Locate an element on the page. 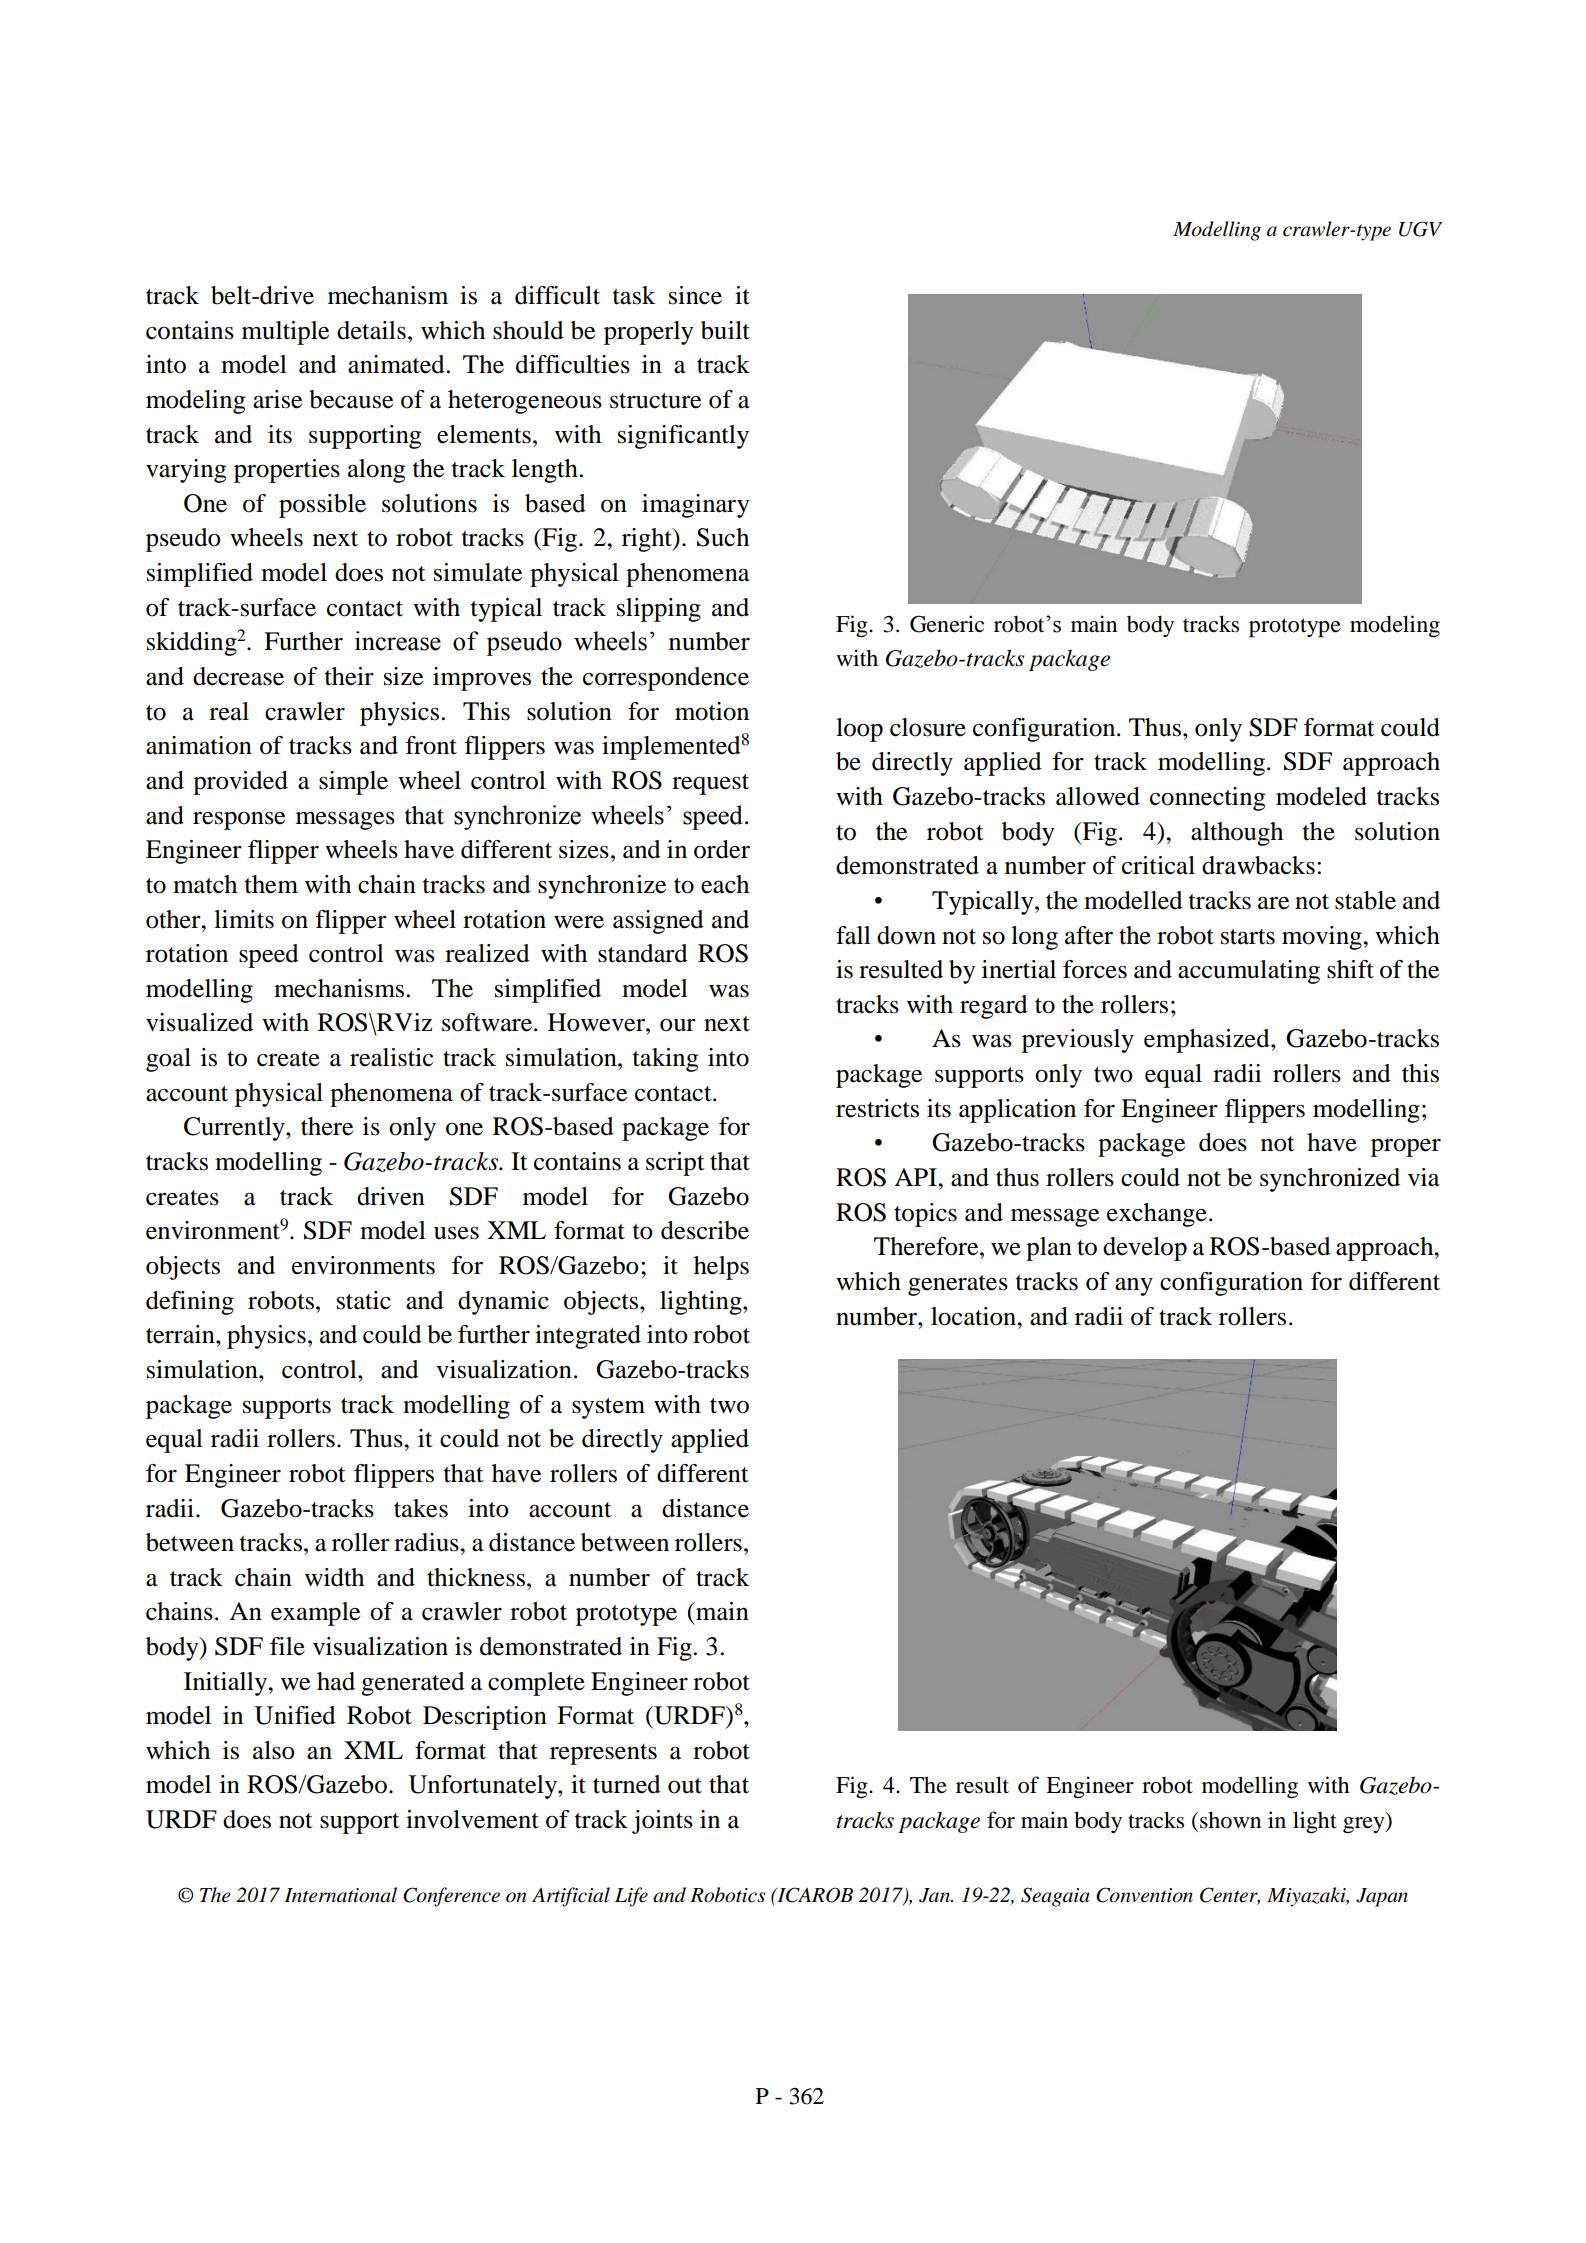 The height and width of the image is (2243, 1586). static is located at coordinates (364, 1300).
